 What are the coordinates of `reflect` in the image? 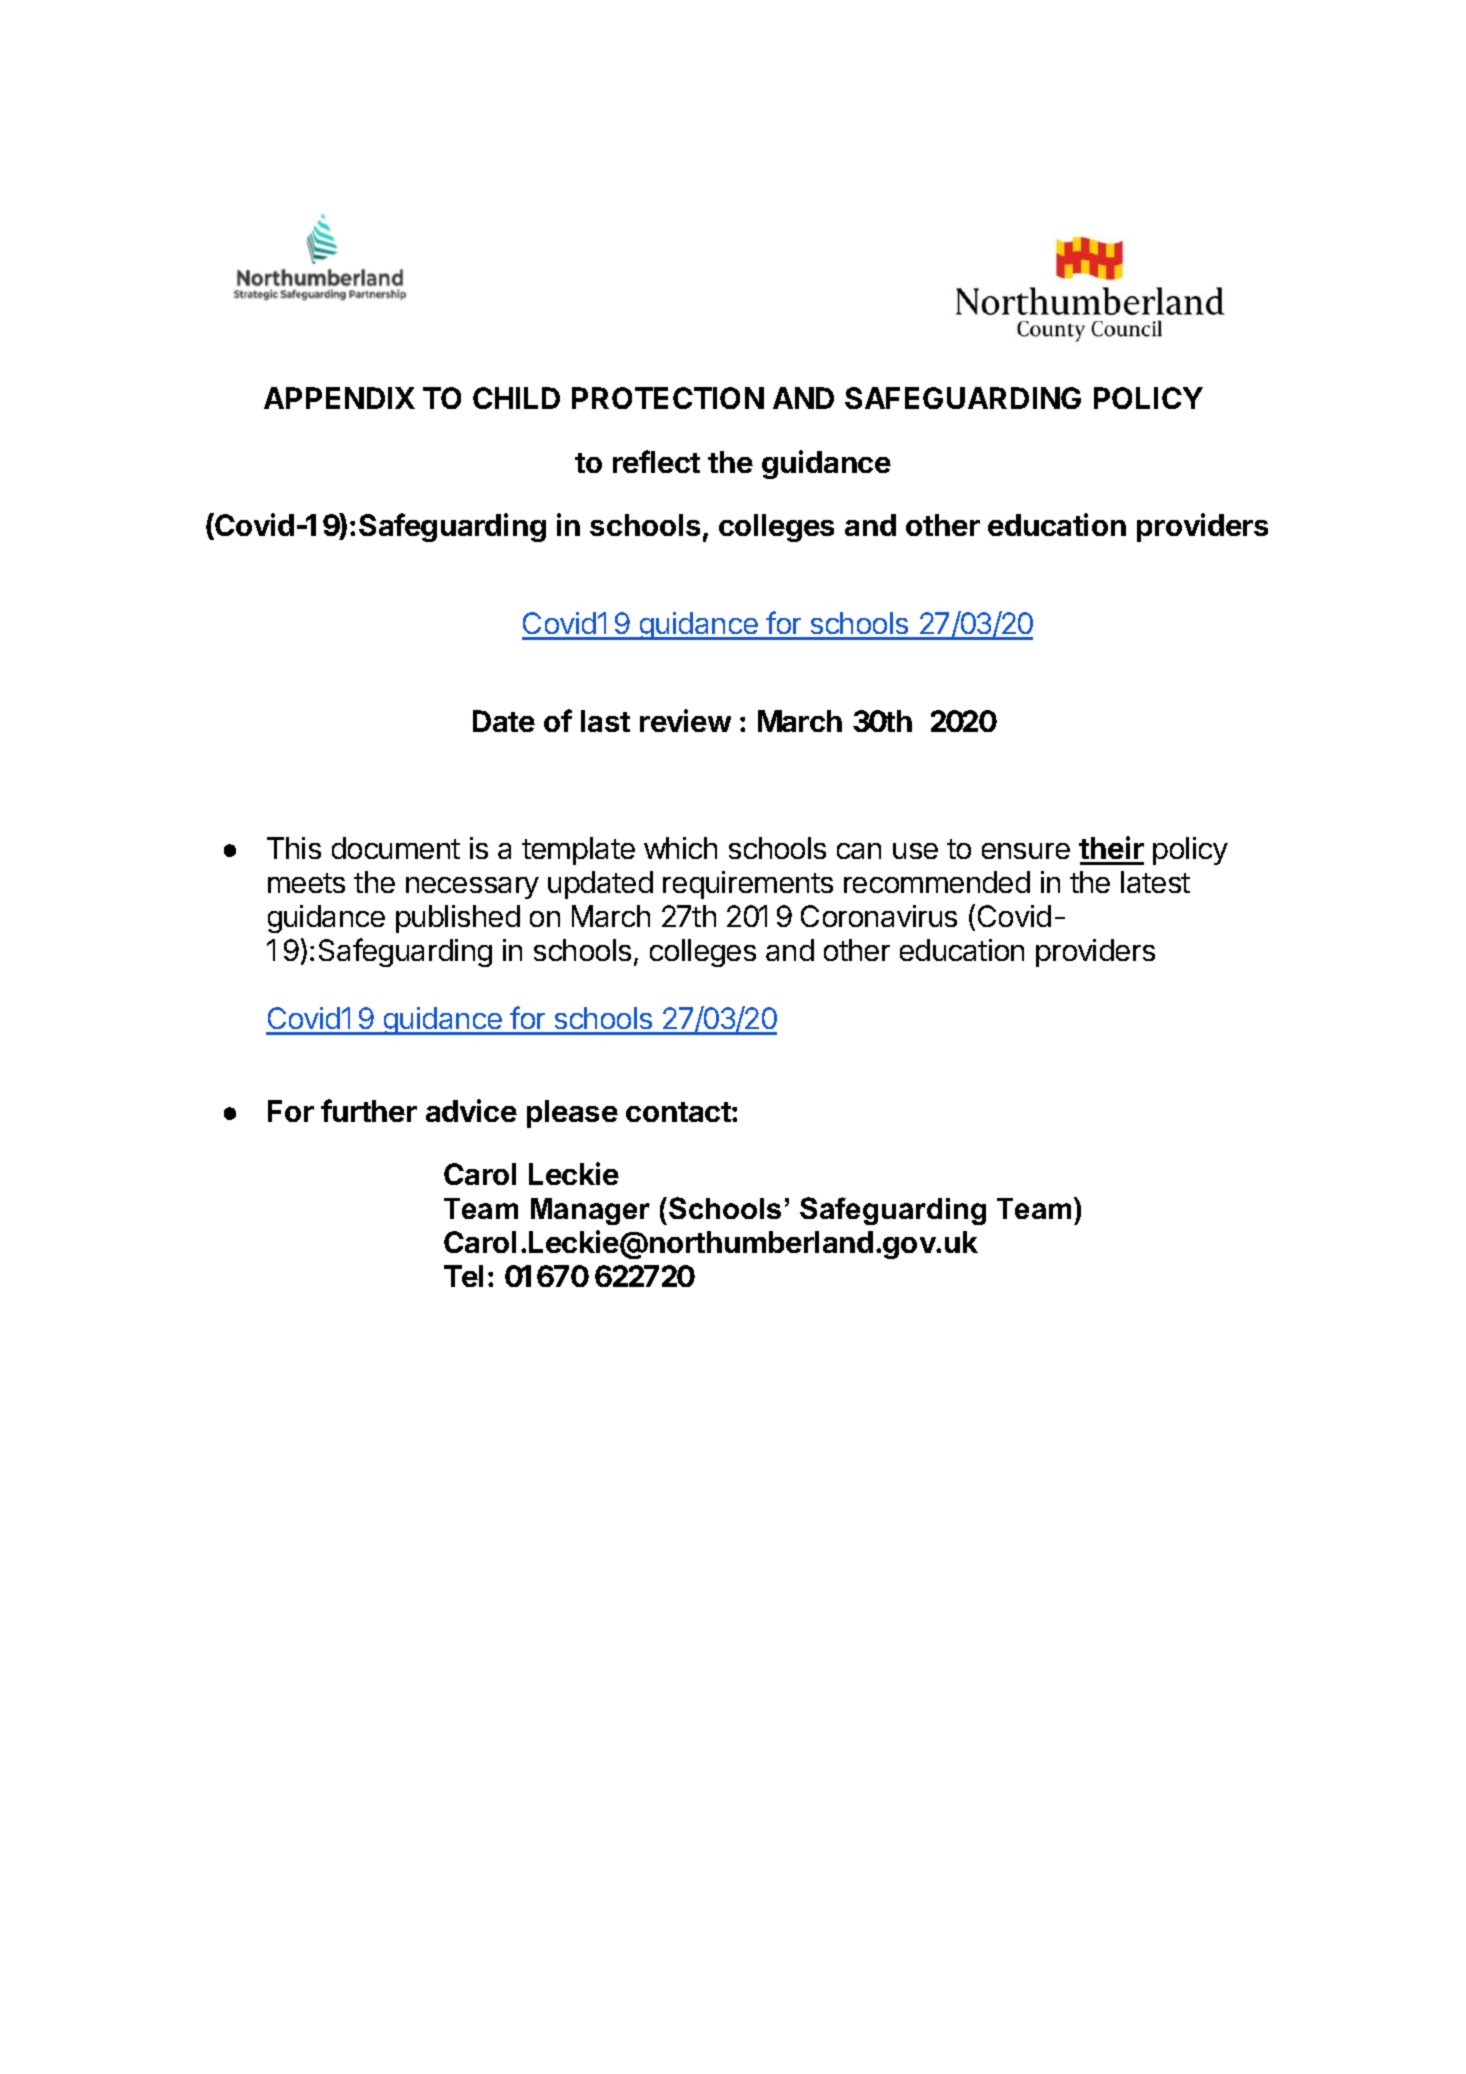 It's located at (656, 461).
